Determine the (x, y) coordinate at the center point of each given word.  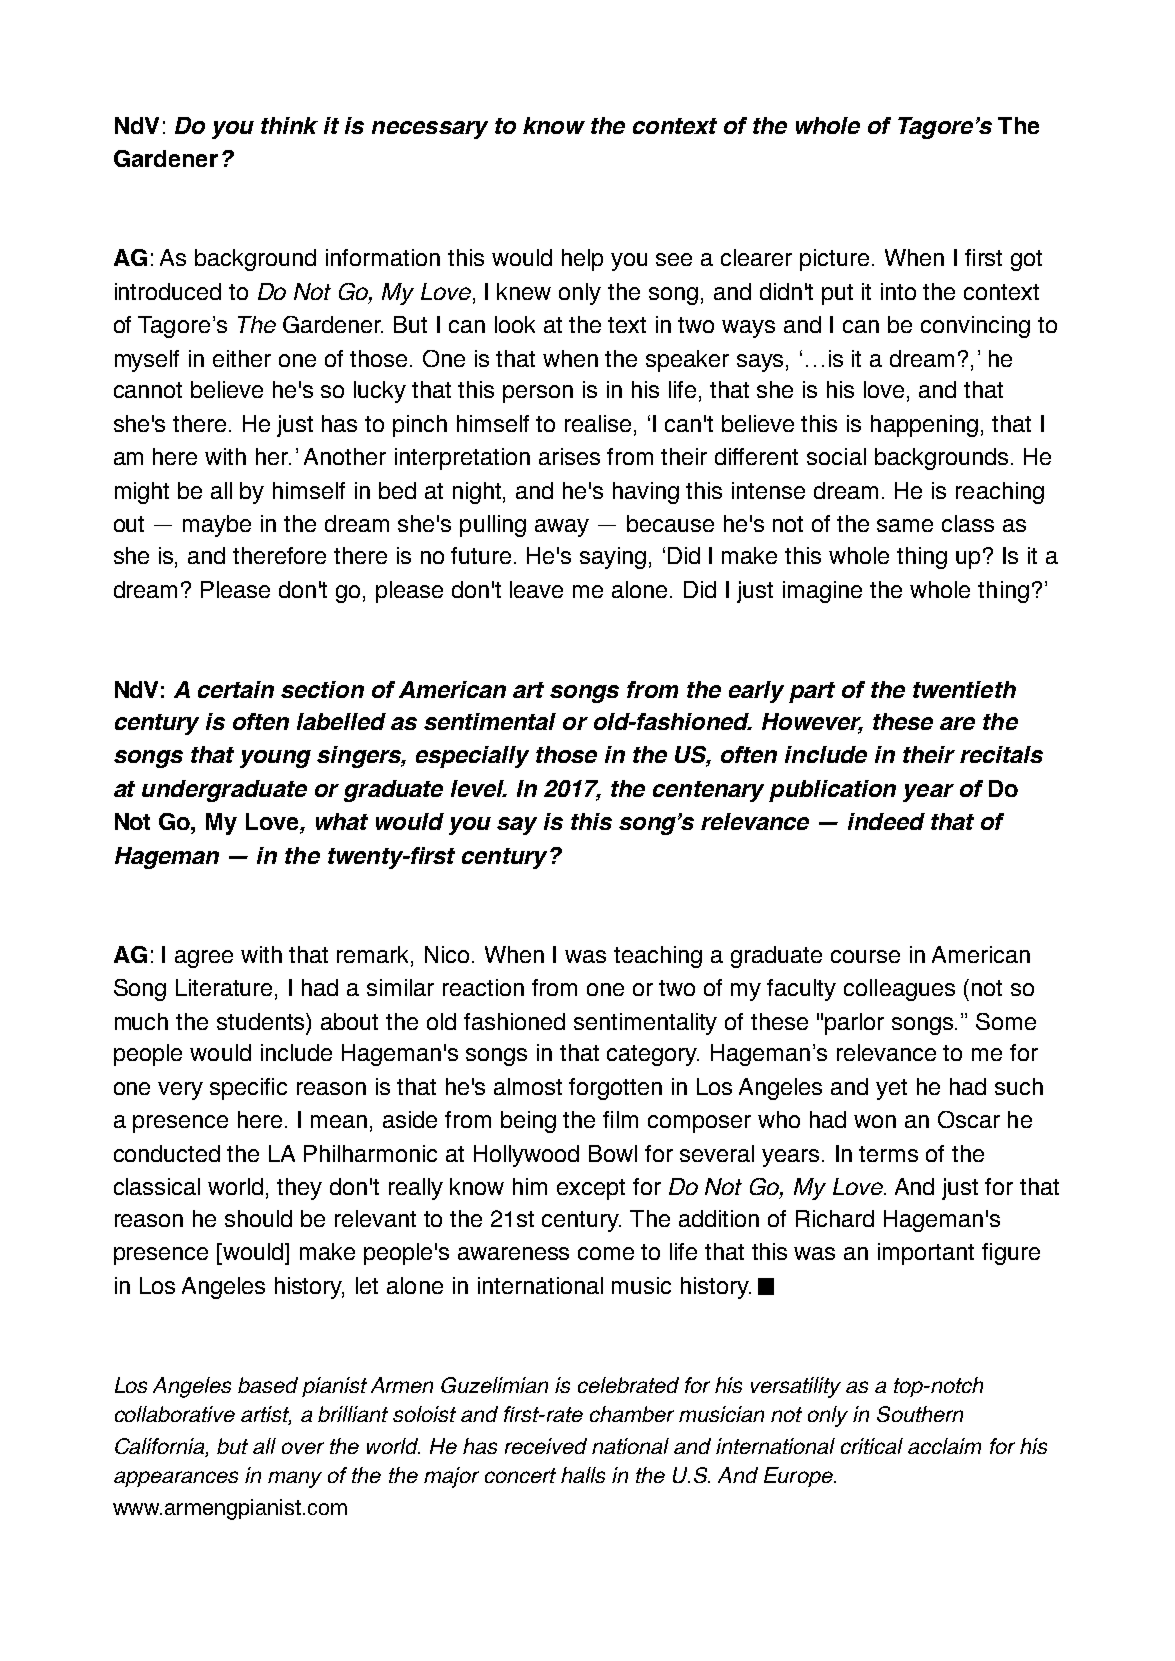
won (875, 1121)
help (582, 260)
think (289, 125)
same (905, 525)
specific (248, 1089)
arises (569, 456)
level (479, 788)
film (620, 1119)
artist (266, 1415)
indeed (886, 821)
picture (834, 260)
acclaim (944, 1446)
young (275, 759)
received (546, 1446)
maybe (217, 526)
